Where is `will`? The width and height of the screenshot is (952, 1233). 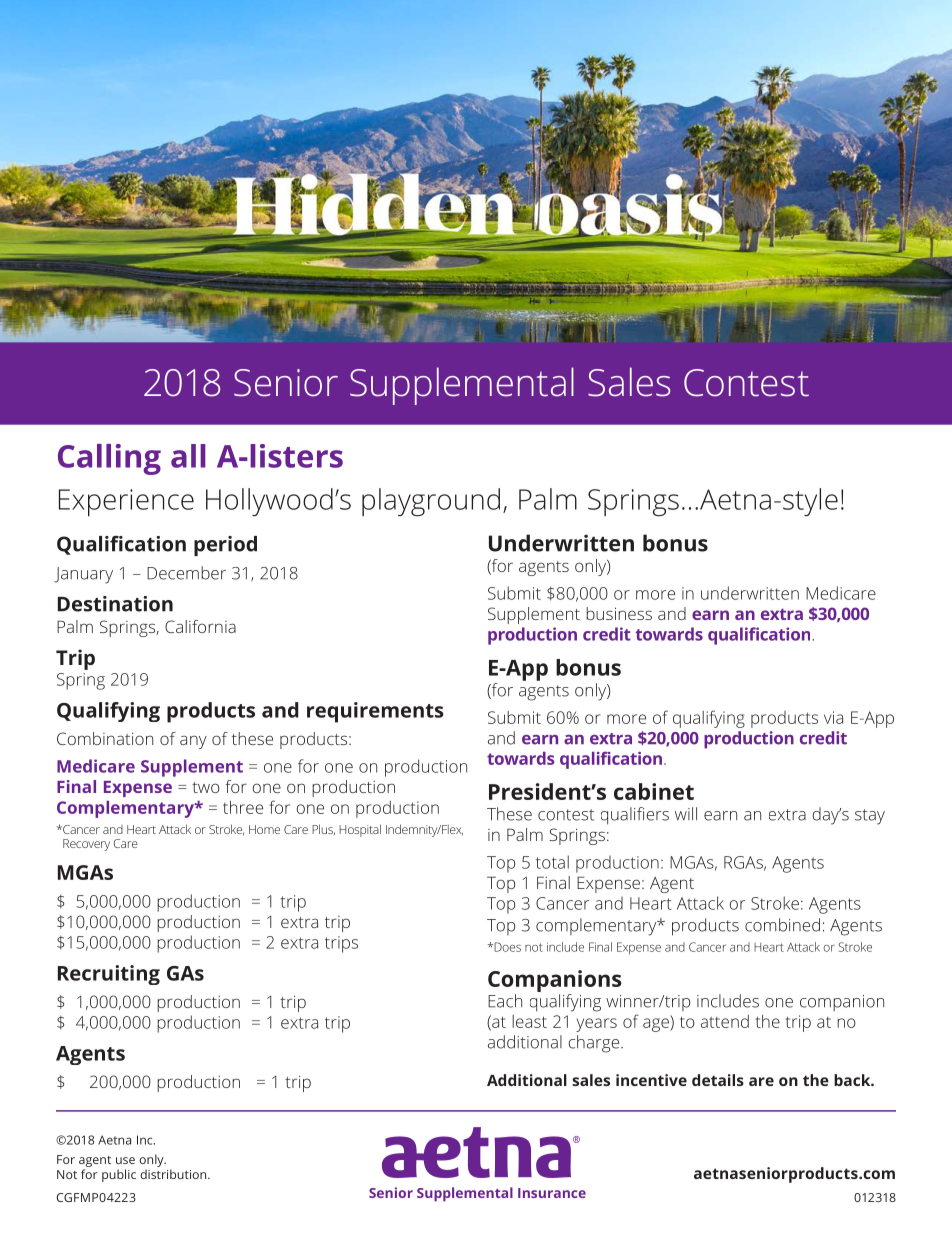
will is located at coordinates (686, 813).
